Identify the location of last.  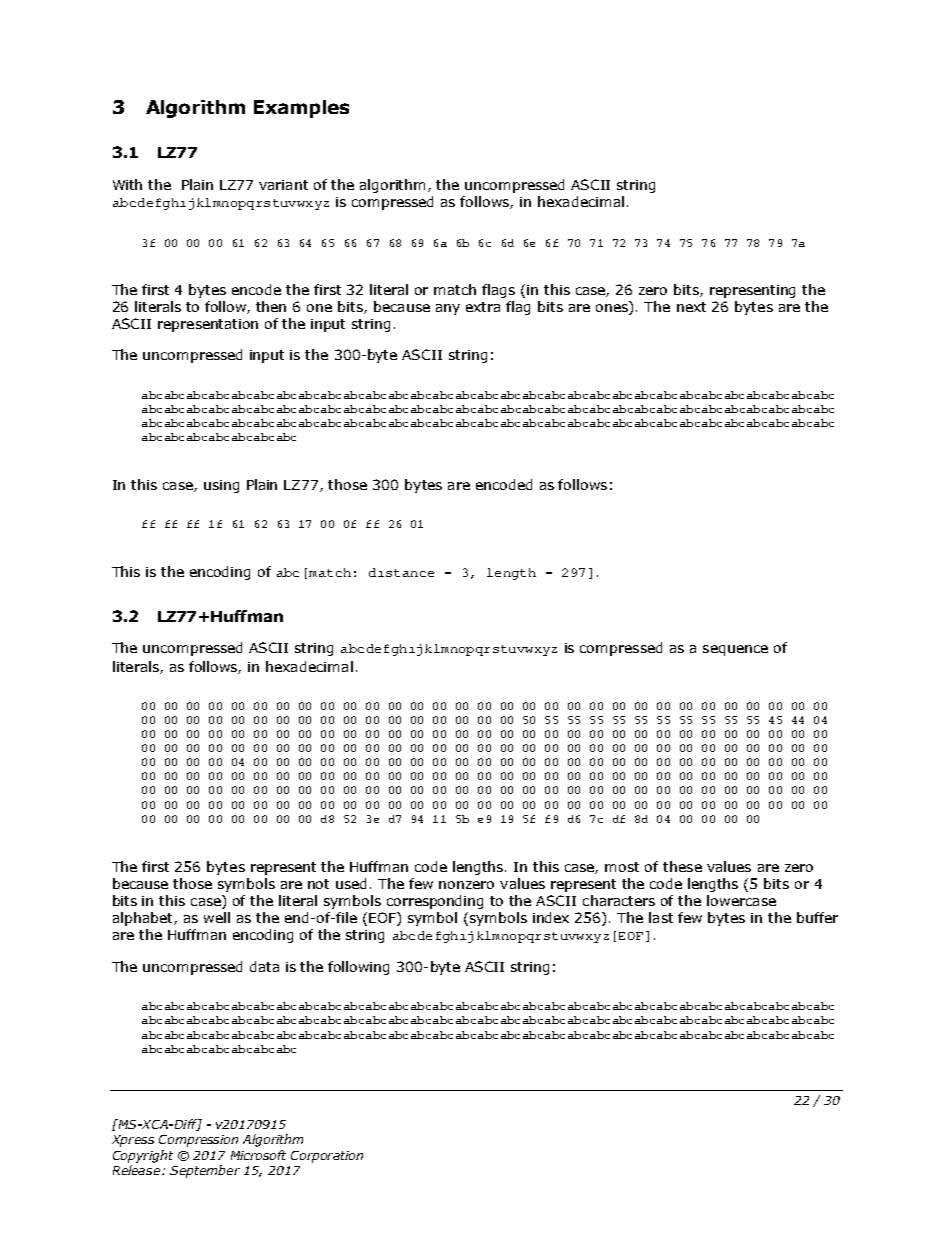
(661, 917).
